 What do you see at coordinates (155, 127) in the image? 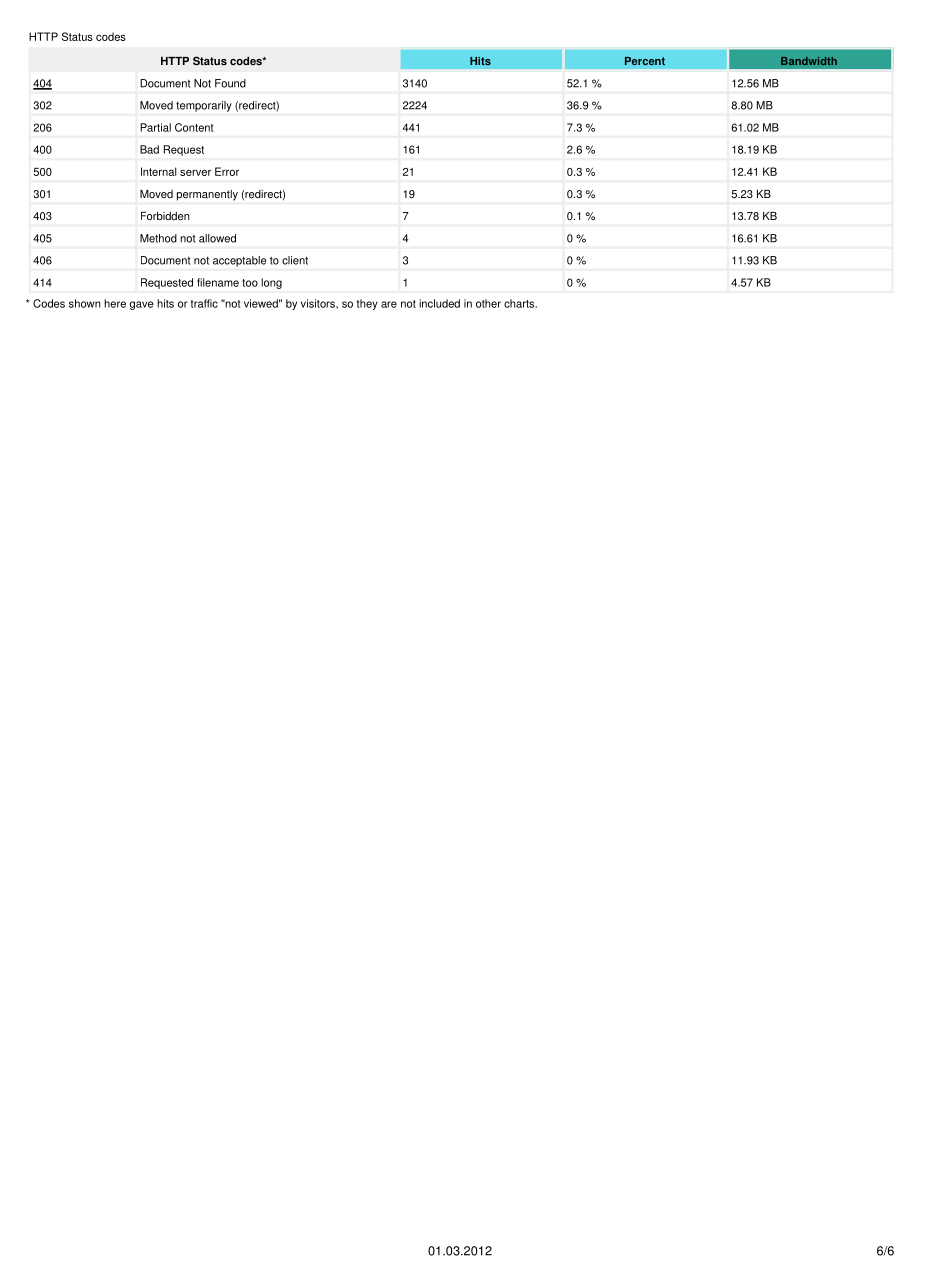
I see `Partial` at bounding box center [155, 127].
